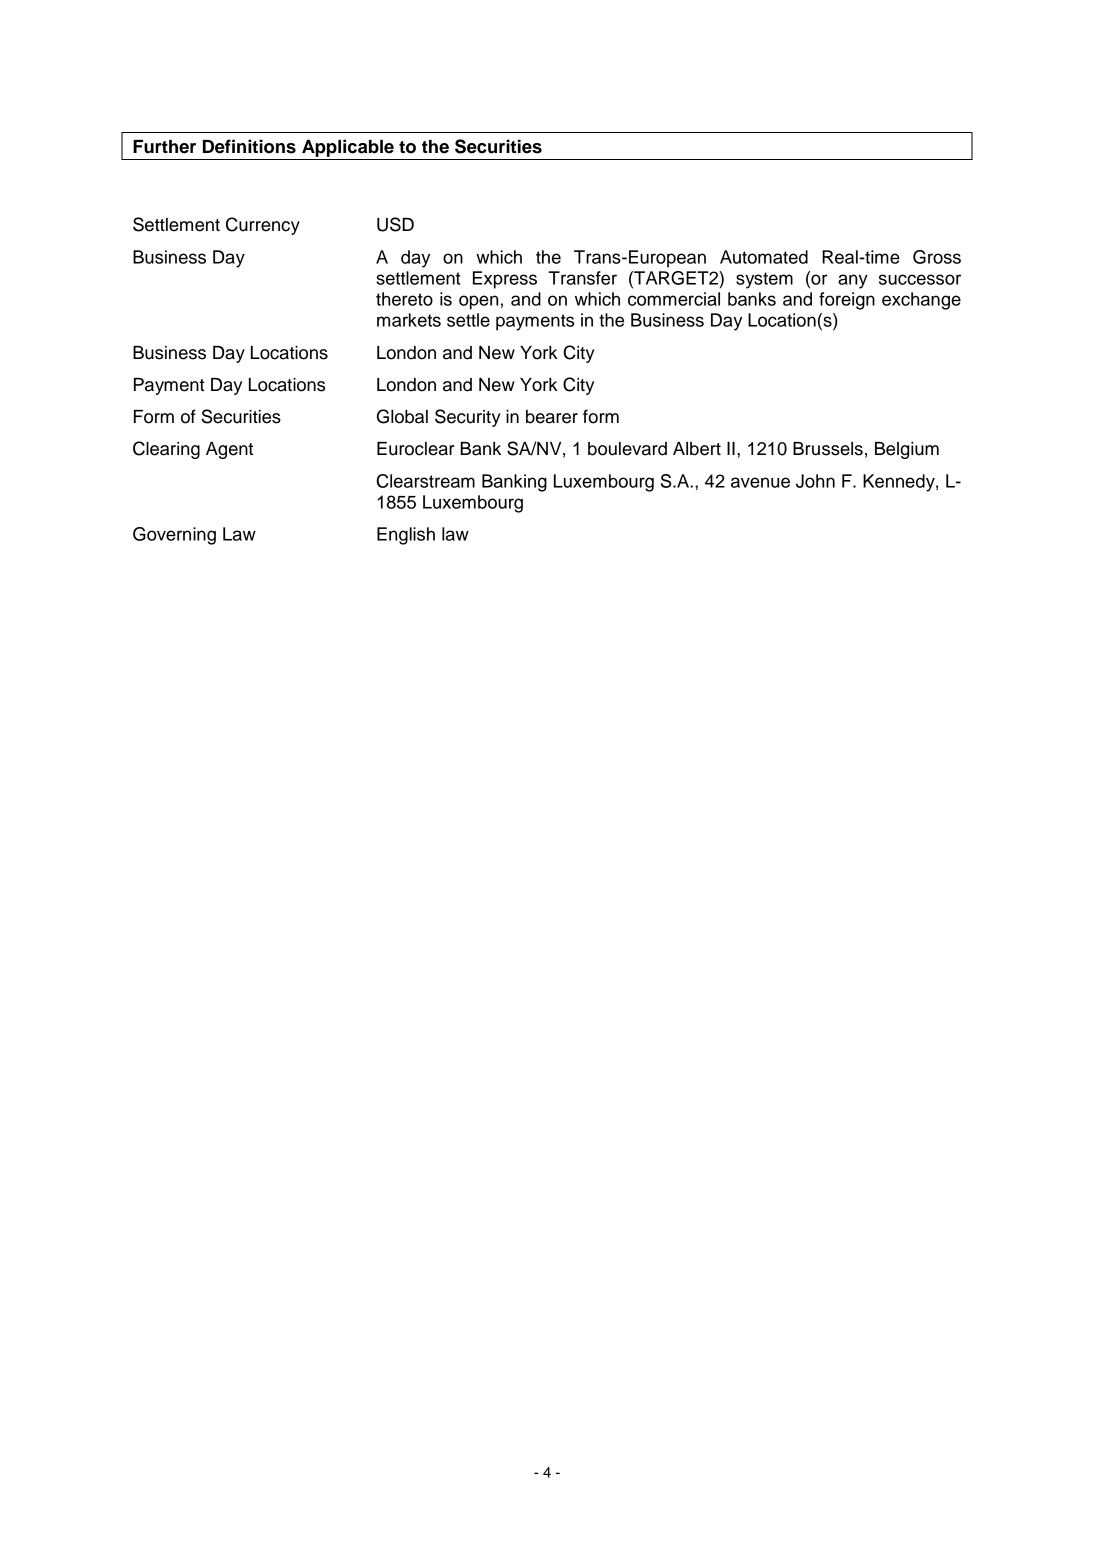  Describe the element at coordinates (229, 450) in the document. I see `Agent` at that location.
